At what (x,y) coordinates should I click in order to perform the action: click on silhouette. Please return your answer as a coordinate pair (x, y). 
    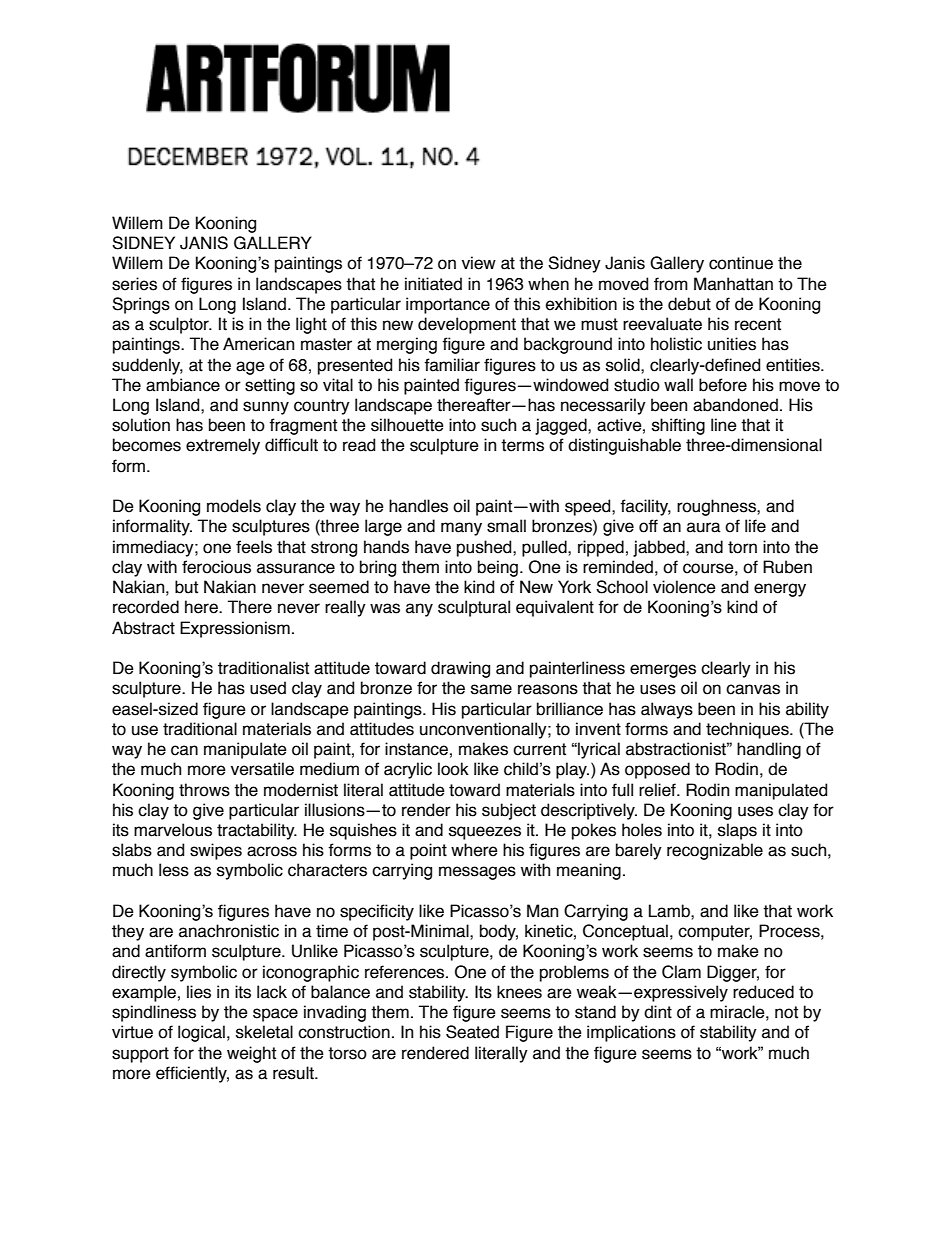
    Looking at the image, I should click on (407, 425).
